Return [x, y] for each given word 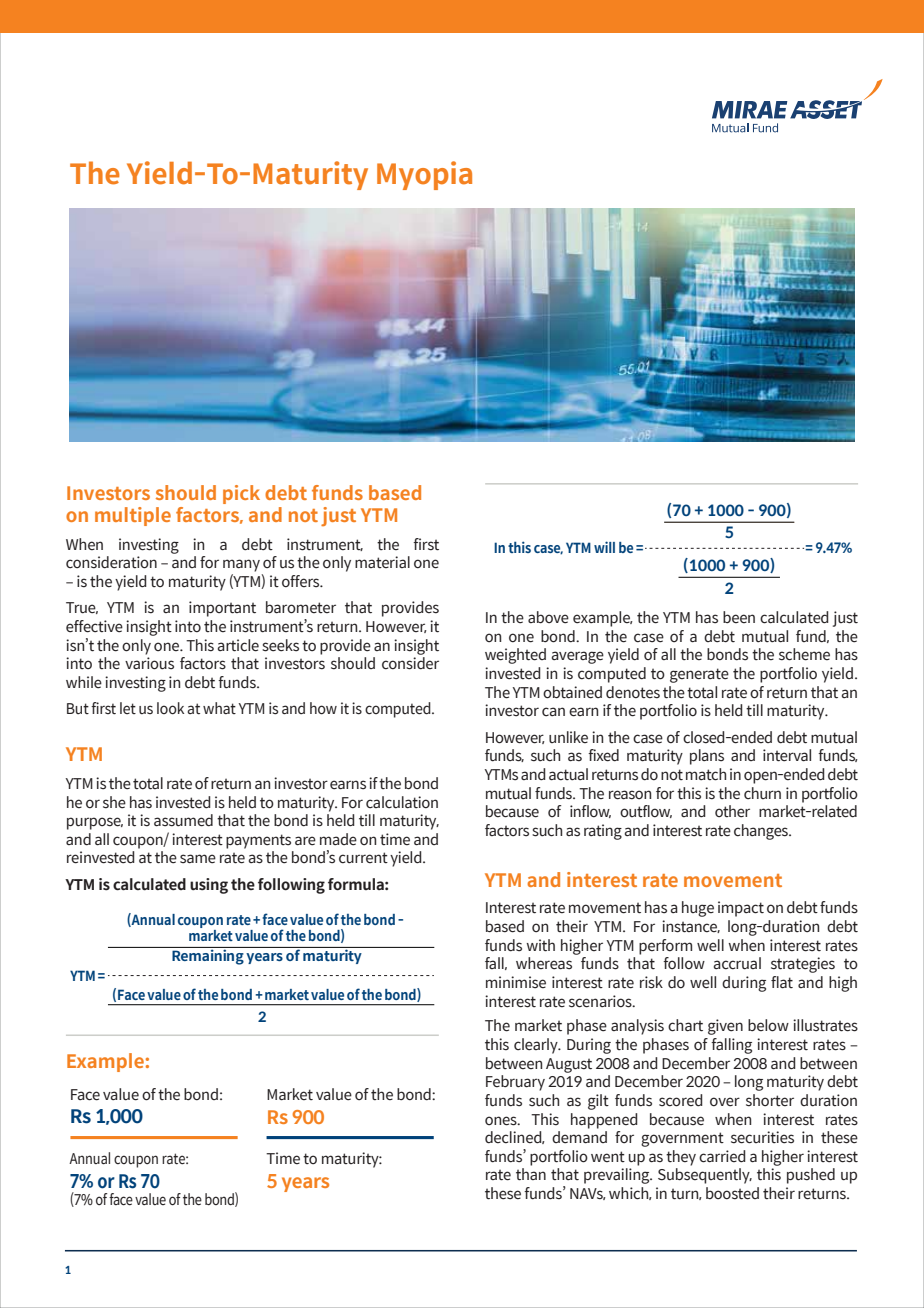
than [531, 1174]
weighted [515, 656]
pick [241, 494]
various [149, 663]
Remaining [207, 956]
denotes [633, 692]
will [604, 547]
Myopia [424, 175]
